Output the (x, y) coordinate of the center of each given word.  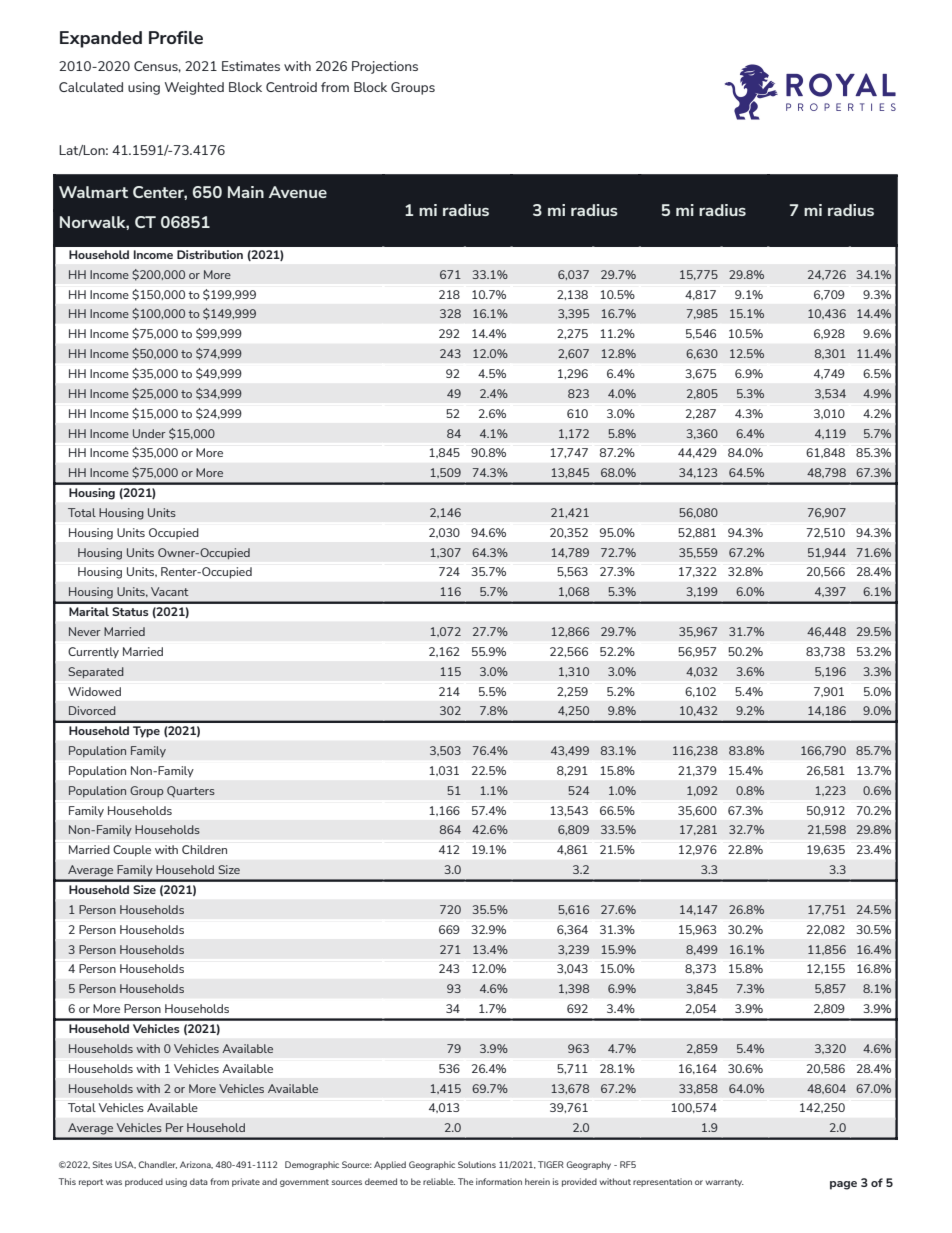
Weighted (194, 88)
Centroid (291, 87)
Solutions (477, 1164)
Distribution (210, 254)
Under (149, 433)
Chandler (158, 1165)
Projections (385, 67)
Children (204, 849)
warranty (724, 1183)
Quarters (191, 791)
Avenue (298, 192)
